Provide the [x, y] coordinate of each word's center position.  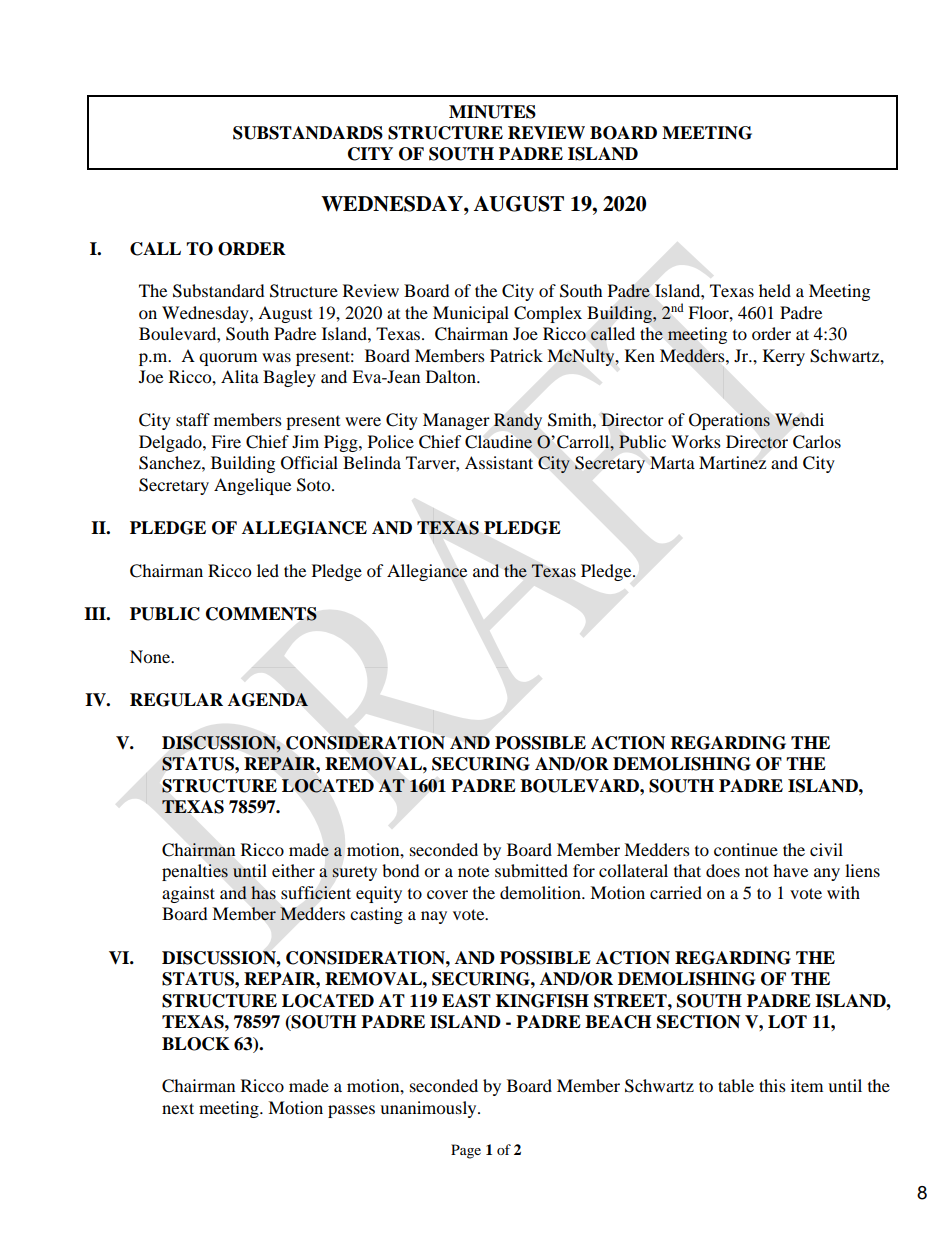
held [775, 290]
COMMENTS [261, 614]
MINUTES [492, 112]
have [790, 870]
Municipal [471, 314]
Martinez [732, 462]
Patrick [516, 355]
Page [466, 1151]
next [178, 1108]
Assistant [499, 462]
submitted [531, 870]
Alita [240, 376]
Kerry [784, 357]
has [263, 892]
